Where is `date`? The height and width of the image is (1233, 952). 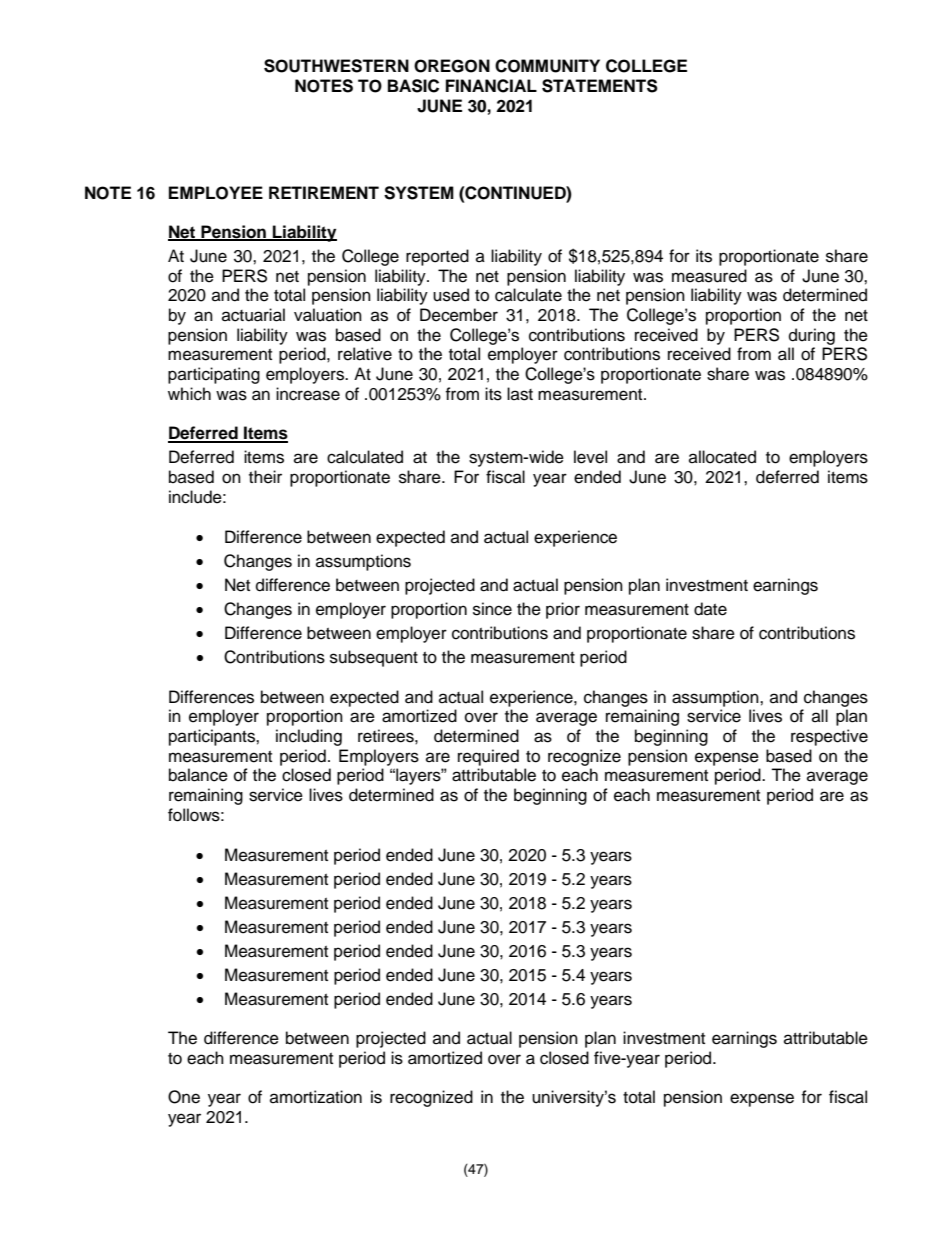
date is located at coordinates (710, 609).
